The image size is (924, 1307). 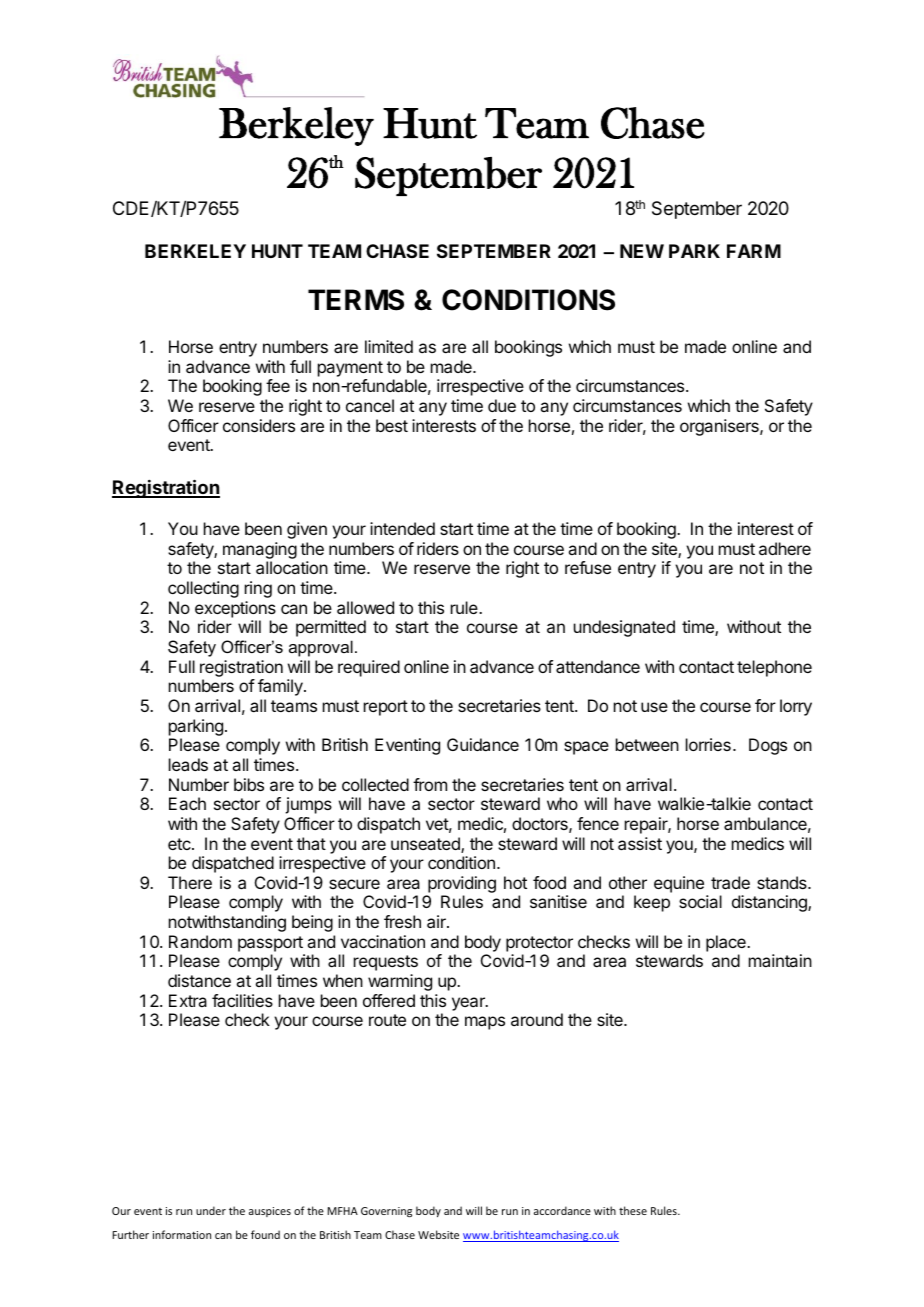 I want to click on leads, so click(x=188, y=764).
